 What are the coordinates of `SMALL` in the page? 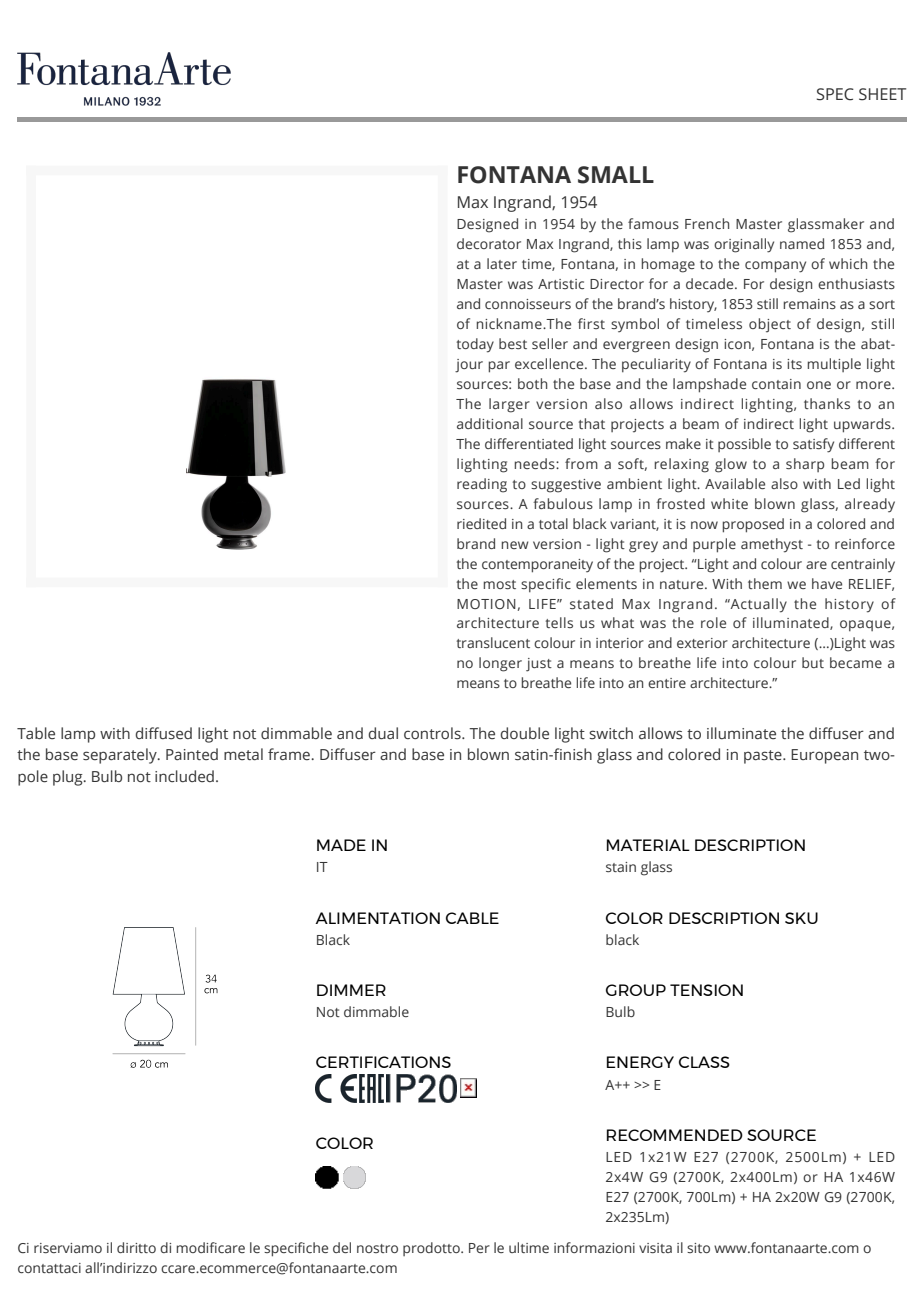 It's located at (616, 175).
